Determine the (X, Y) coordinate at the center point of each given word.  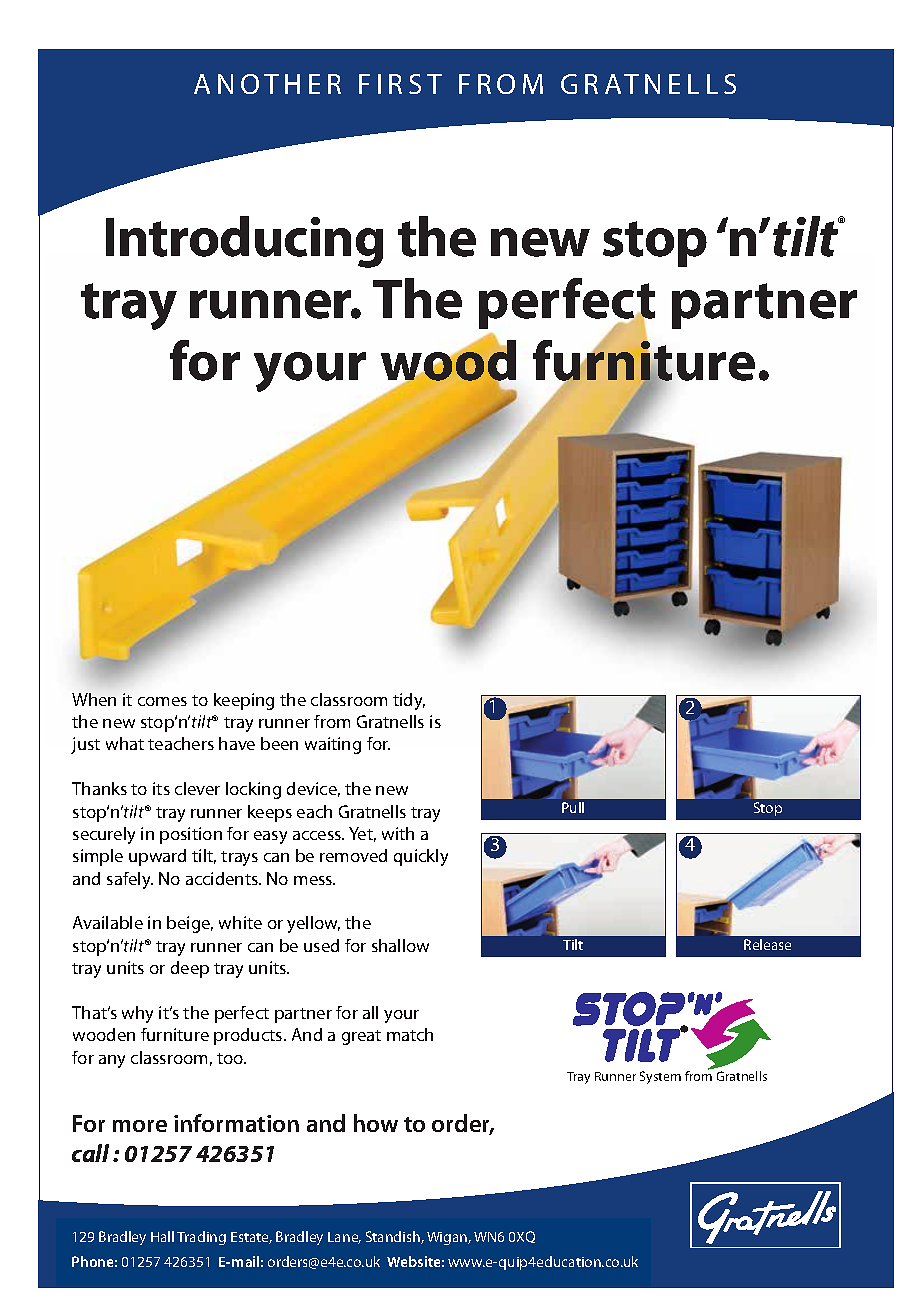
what (125, 743)
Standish (394, 1237)
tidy (409, 701)
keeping (244, 701)
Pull (573, 807)
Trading (201, 1238)
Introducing (244, 242)
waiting (333, 745)
